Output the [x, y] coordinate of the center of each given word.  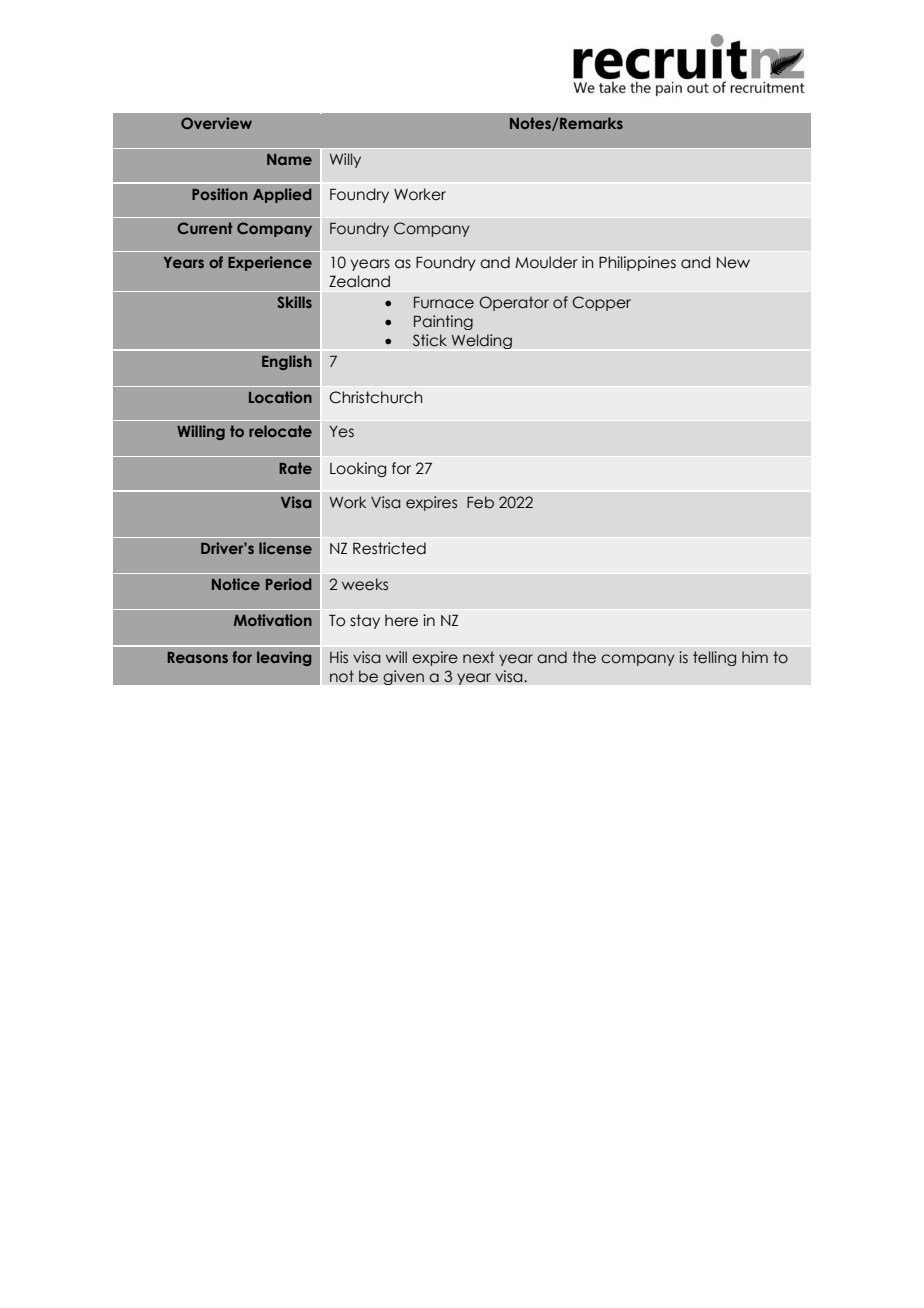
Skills [294, 302]
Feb [480, 502]
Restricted [389, 548]
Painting [443, 322]
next [478, 657]
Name [289, 159]
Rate [295, 468]
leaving [284, 658]
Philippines [637, 263]
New [733, 263]
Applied [282, 195]
